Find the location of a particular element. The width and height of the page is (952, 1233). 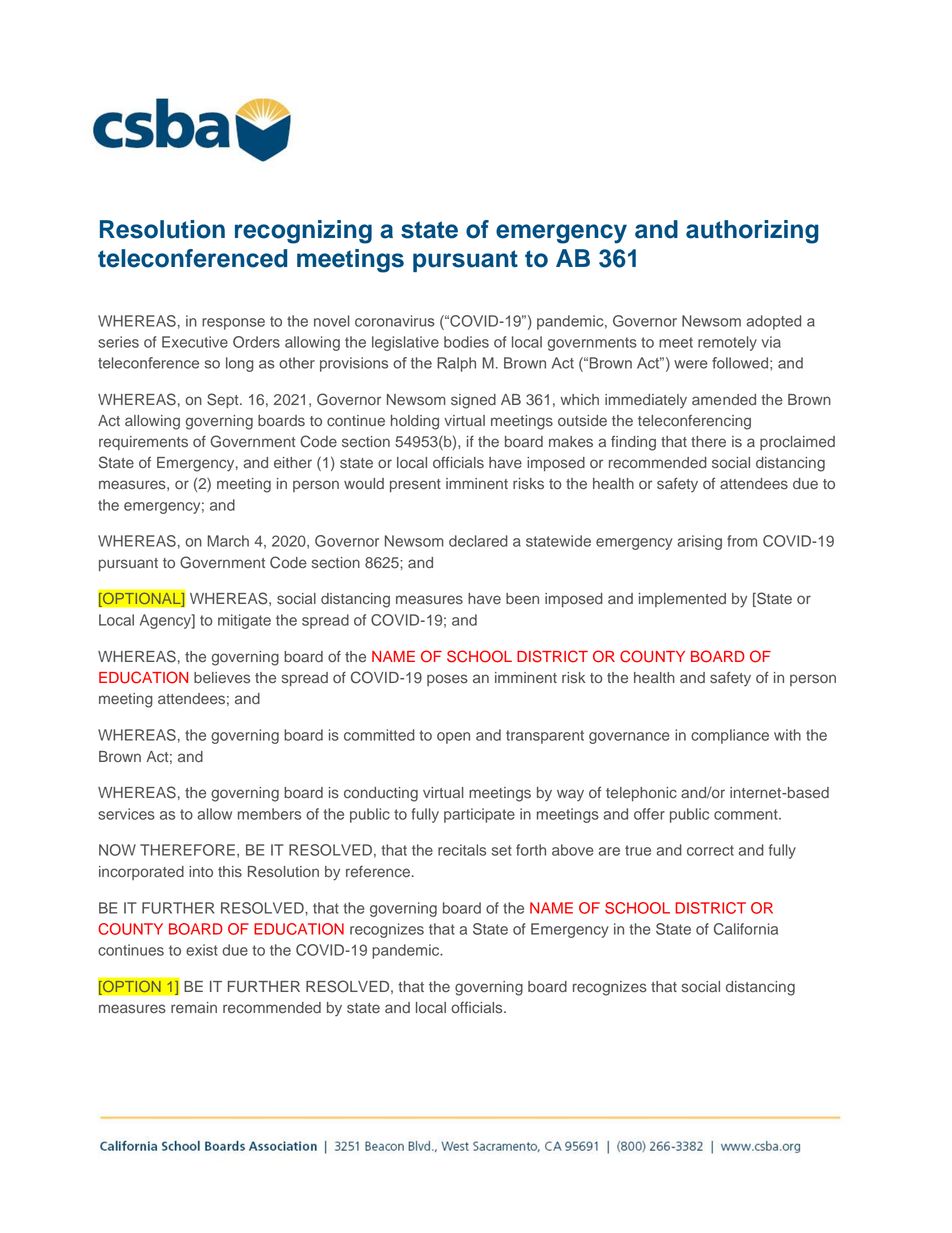

believes is located at coordinates (222, 678).
